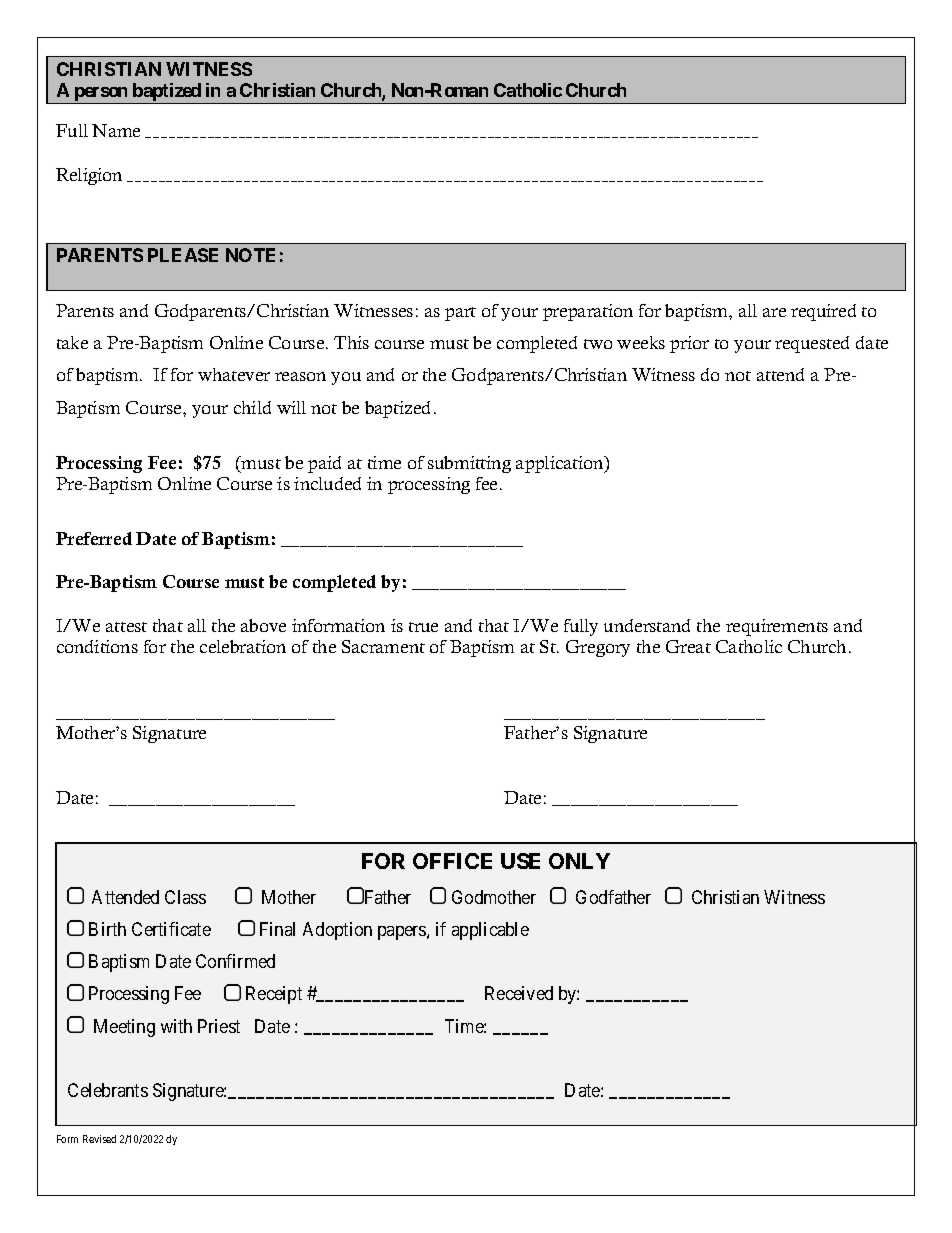 The width and height of the page is (952, 1233). Describe the element at coordinates (777, 627) in the page. I see `requirements` at that location.
